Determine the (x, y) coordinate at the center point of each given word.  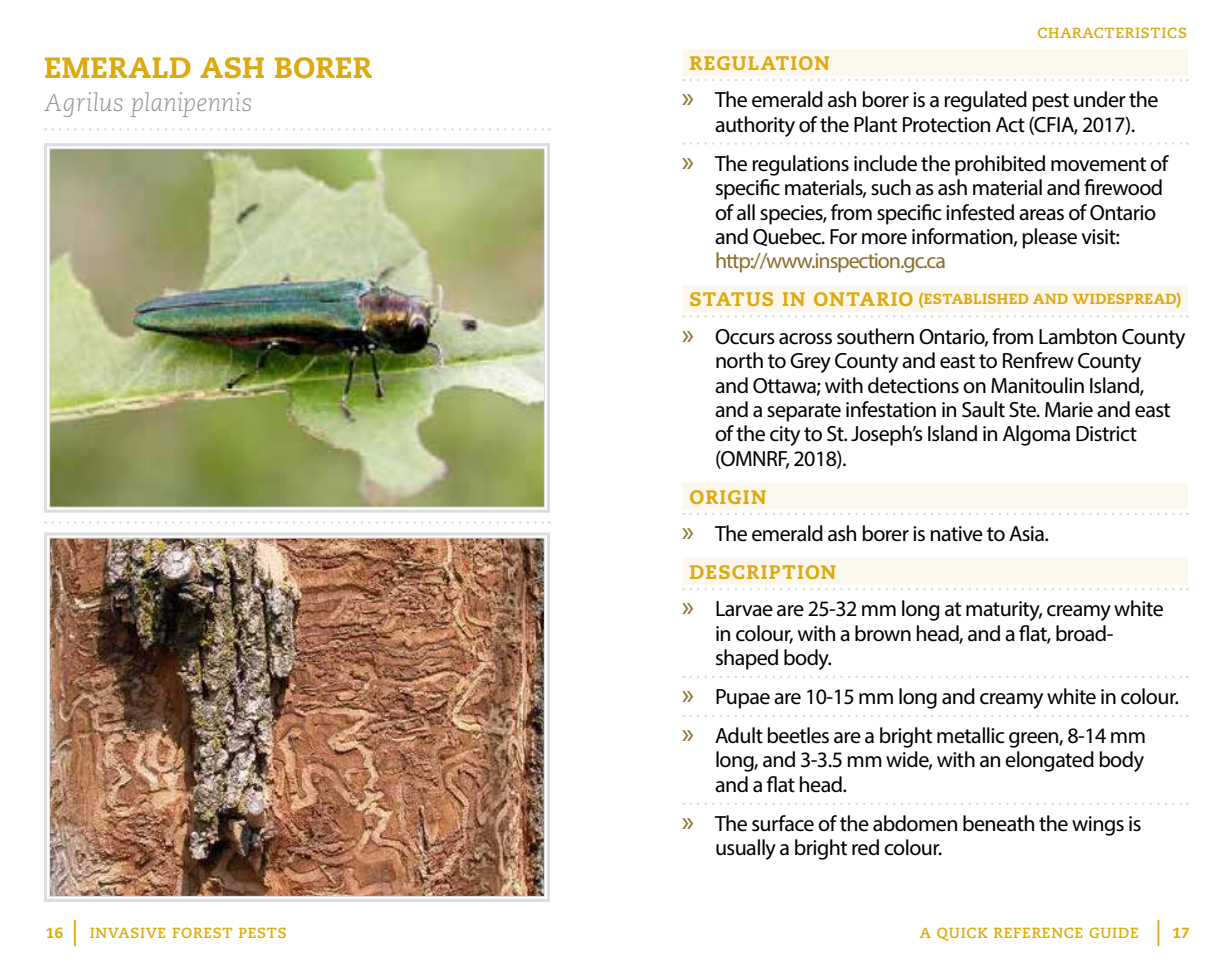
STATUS (731, 299)
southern (875, 336)
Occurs (745, 337)
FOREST (202, 932)
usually (746, 849)
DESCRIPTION (763, 572)
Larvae (744, 609)
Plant (875, 124)
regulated (985, 101)
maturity (1004, 611)
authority (755, 126)
